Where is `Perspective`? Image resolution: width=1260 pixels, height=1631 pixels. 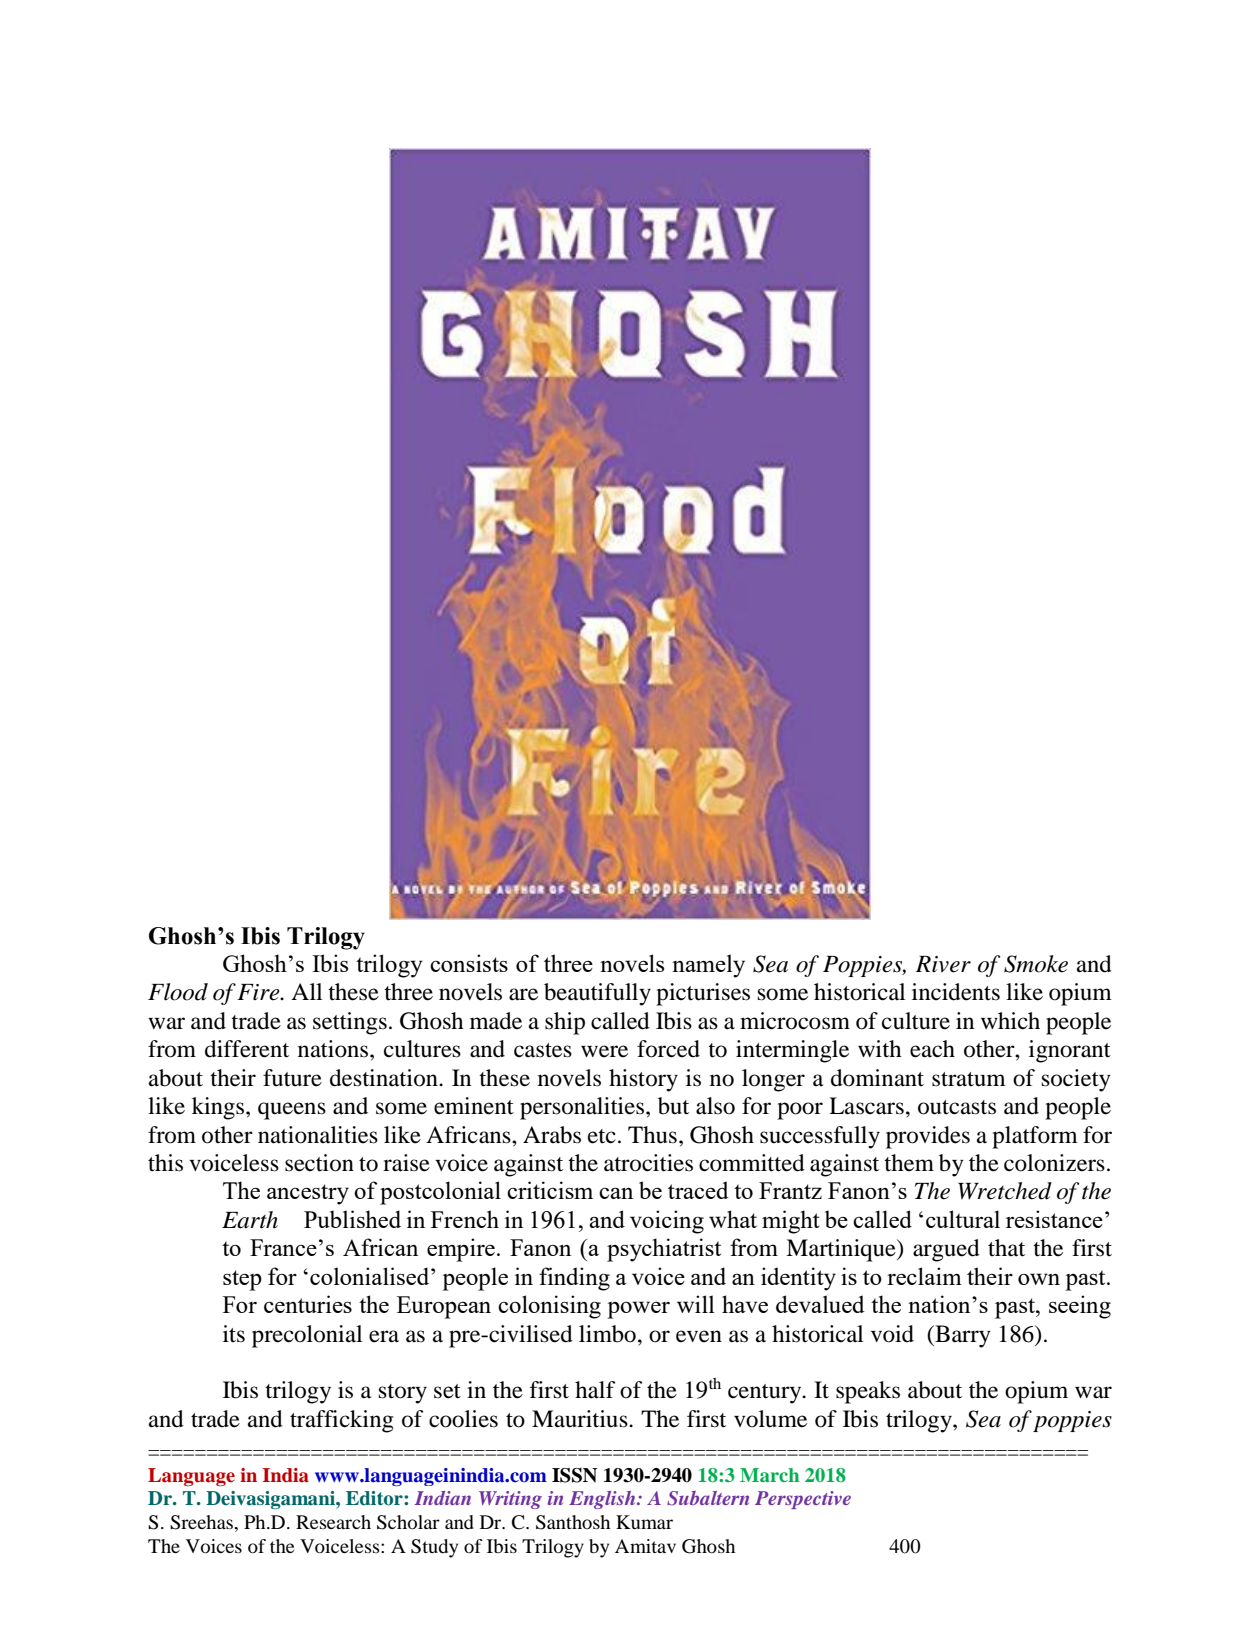 Perspective is located at coordinates (803, 1500).
